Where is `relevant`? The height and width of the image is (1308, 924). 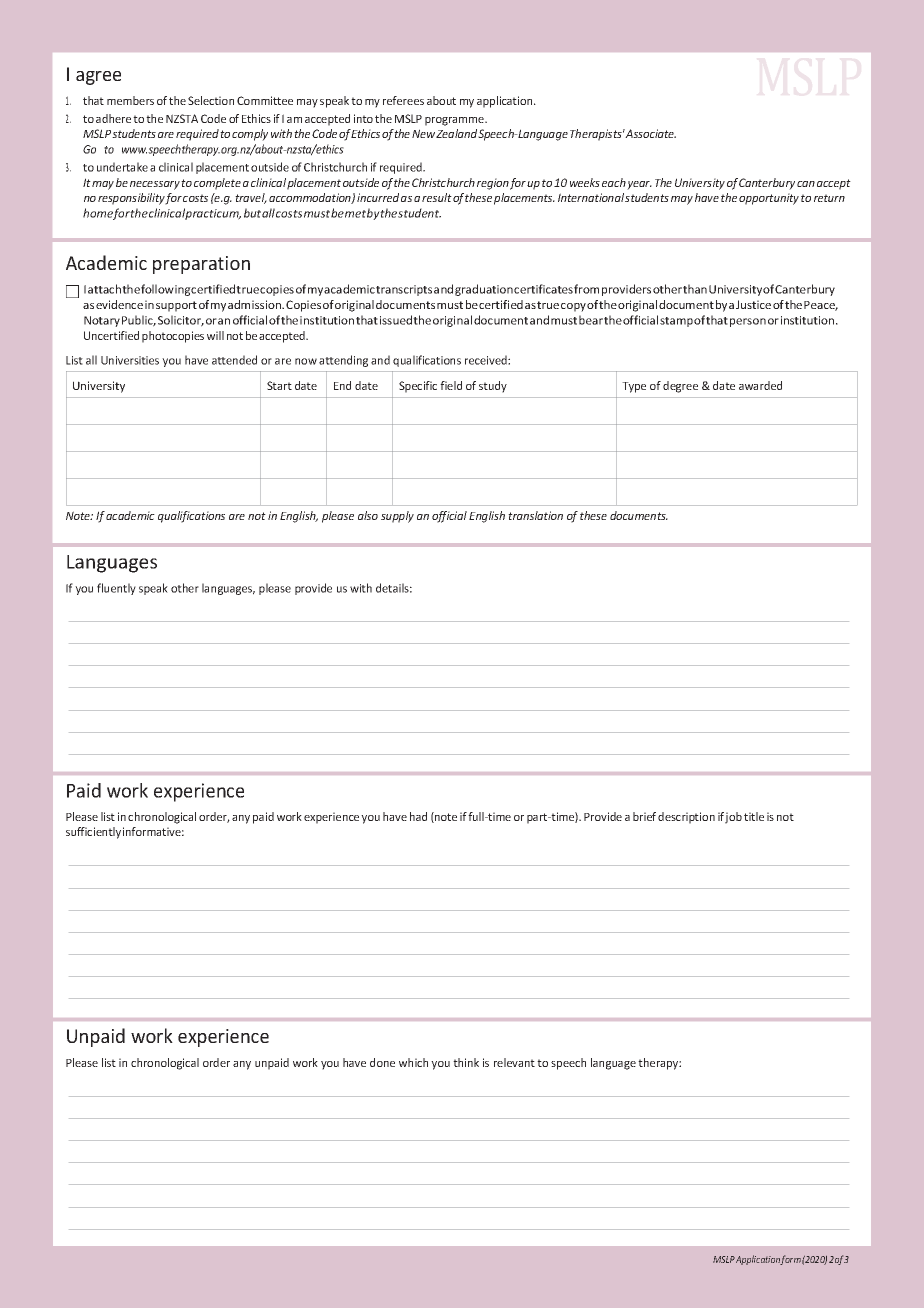
relevant is located at coordinates (514, 1062).
